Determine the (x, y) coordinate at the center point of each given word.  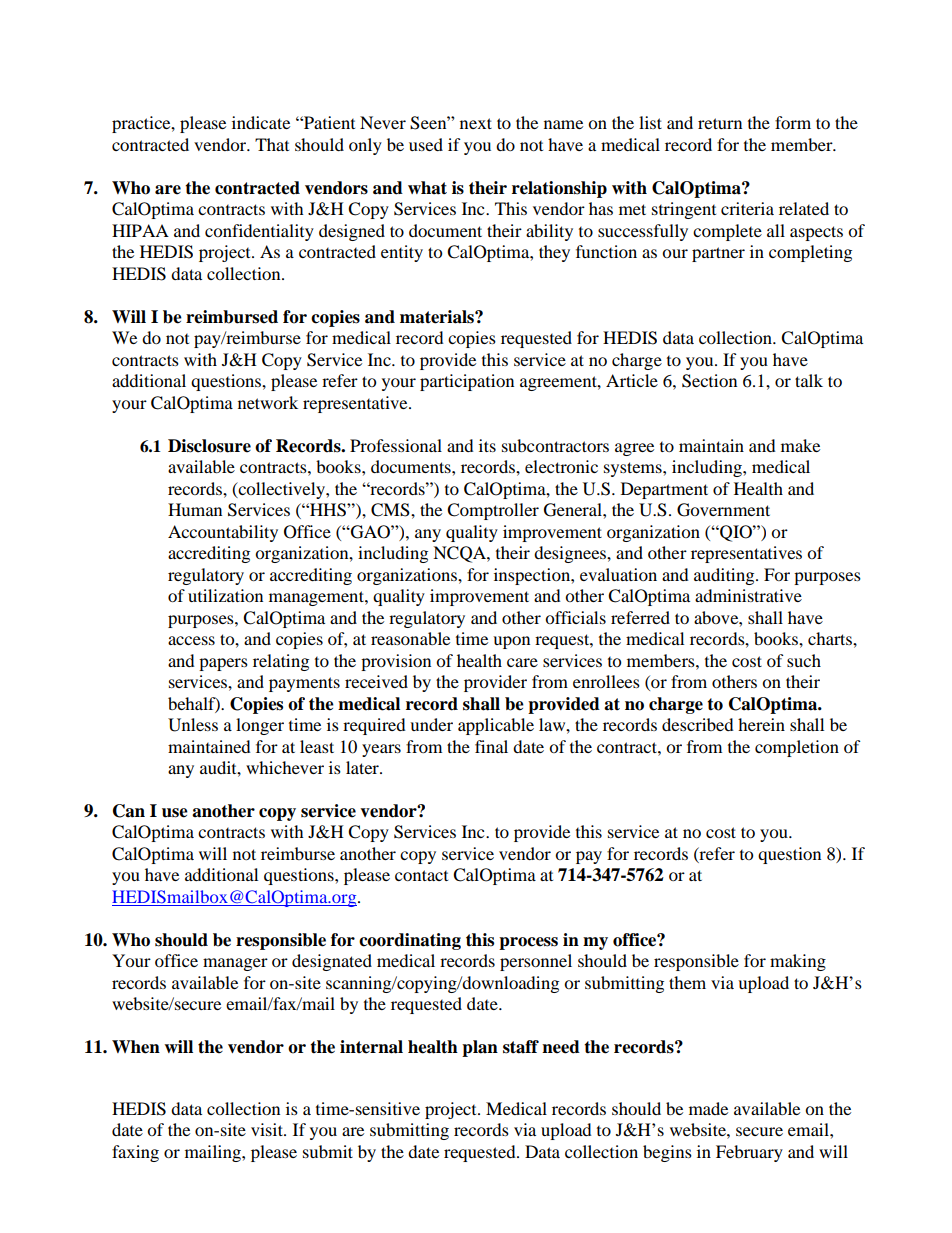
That (272, 144)
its (487, 445)
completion (797, 748)
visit (268, 1129)
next (476, 123)
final (491, 746)
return (720, 123)
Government (723, 510)
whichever (285, 767)
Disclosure (209, 446)
